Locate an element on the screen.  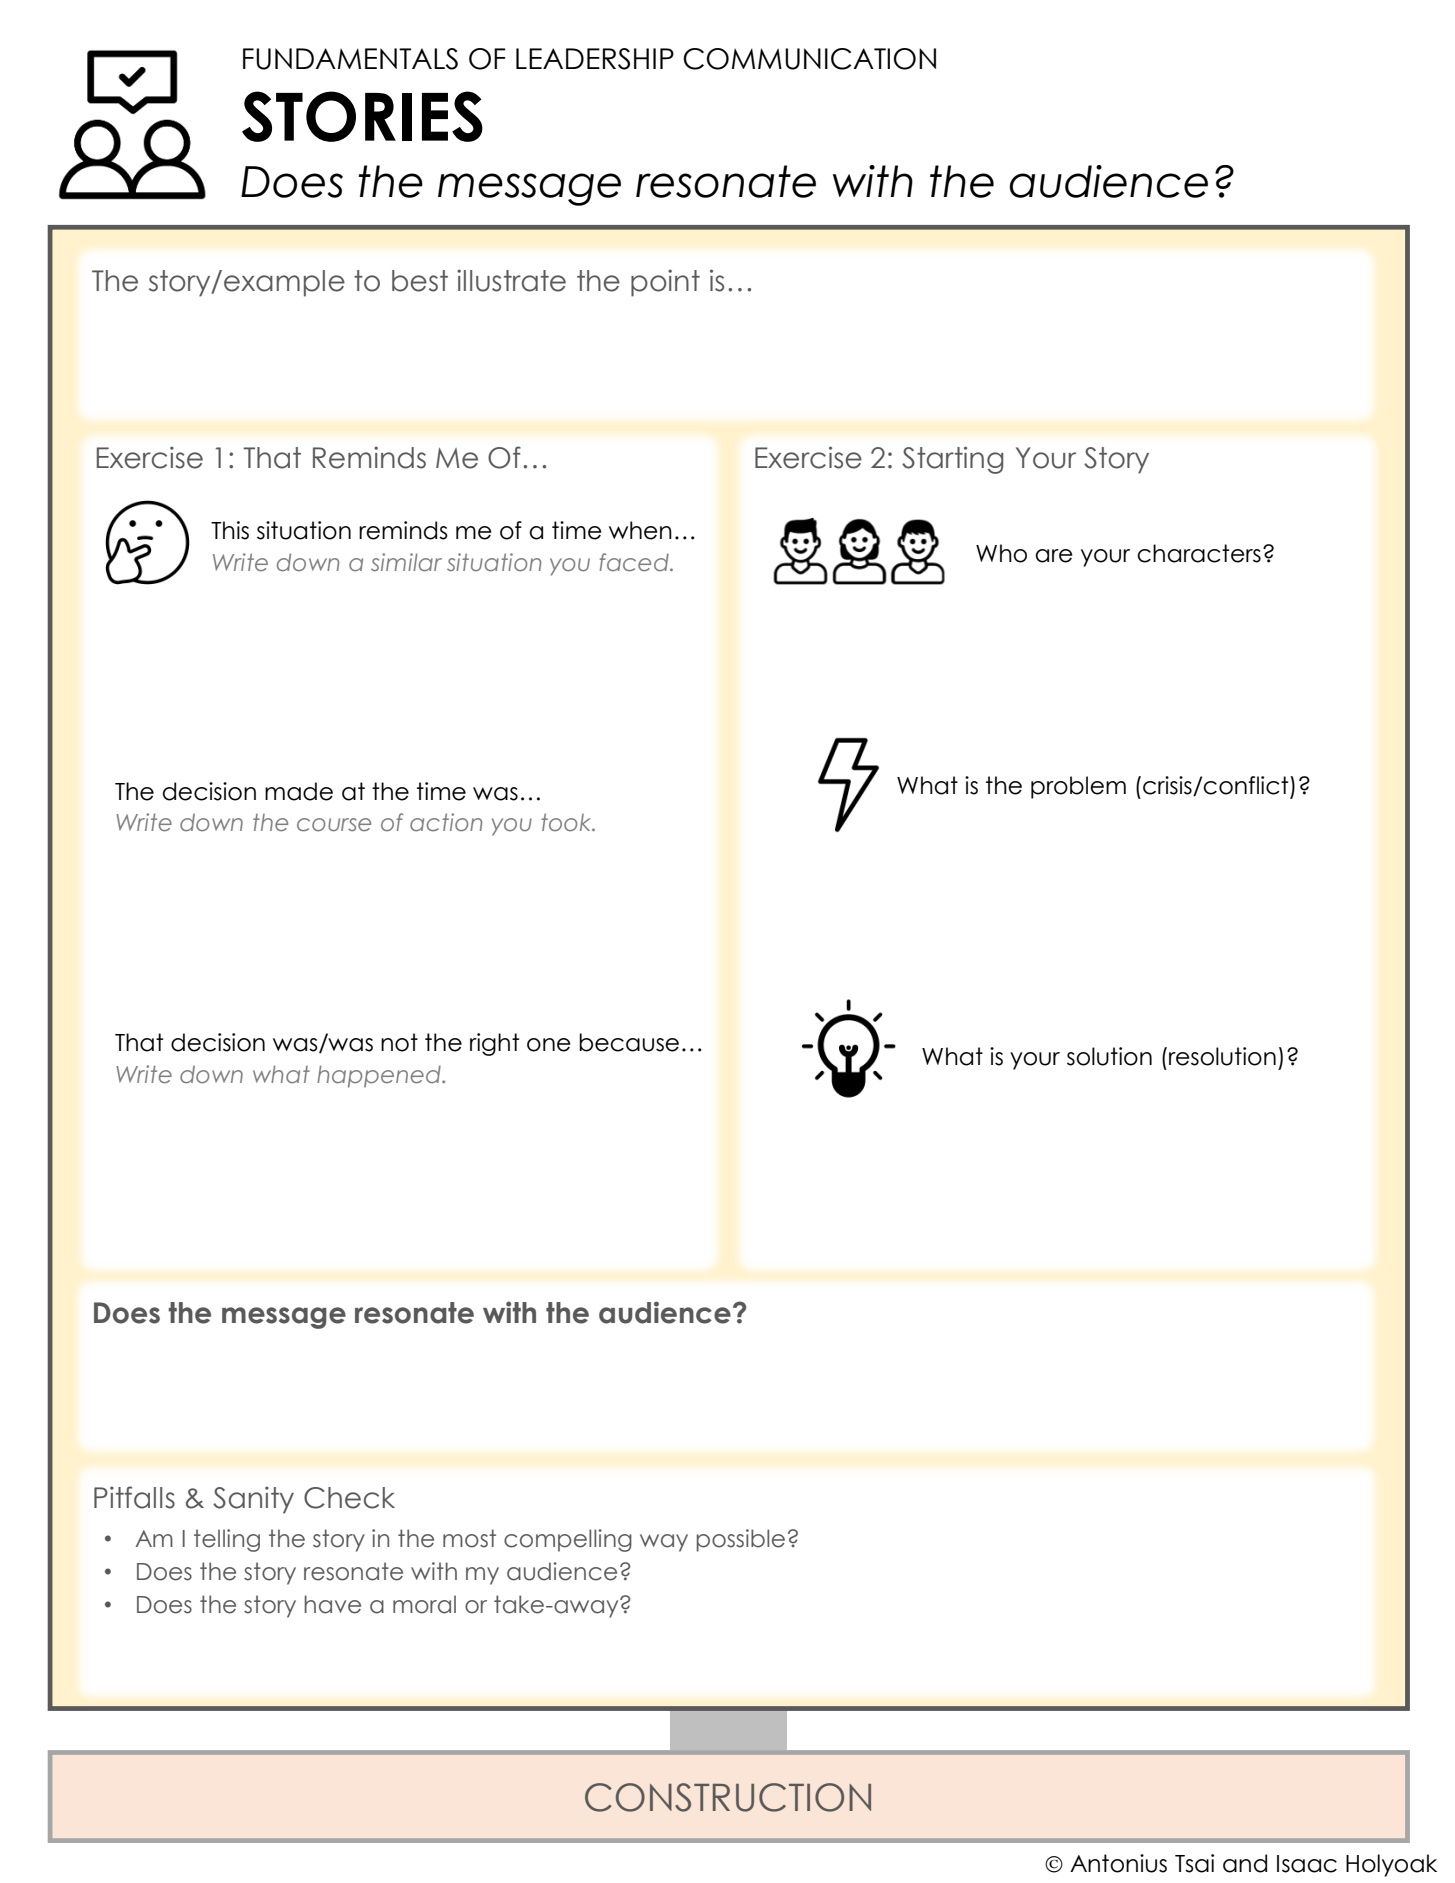
have is located at coordinates (332, 1604).
